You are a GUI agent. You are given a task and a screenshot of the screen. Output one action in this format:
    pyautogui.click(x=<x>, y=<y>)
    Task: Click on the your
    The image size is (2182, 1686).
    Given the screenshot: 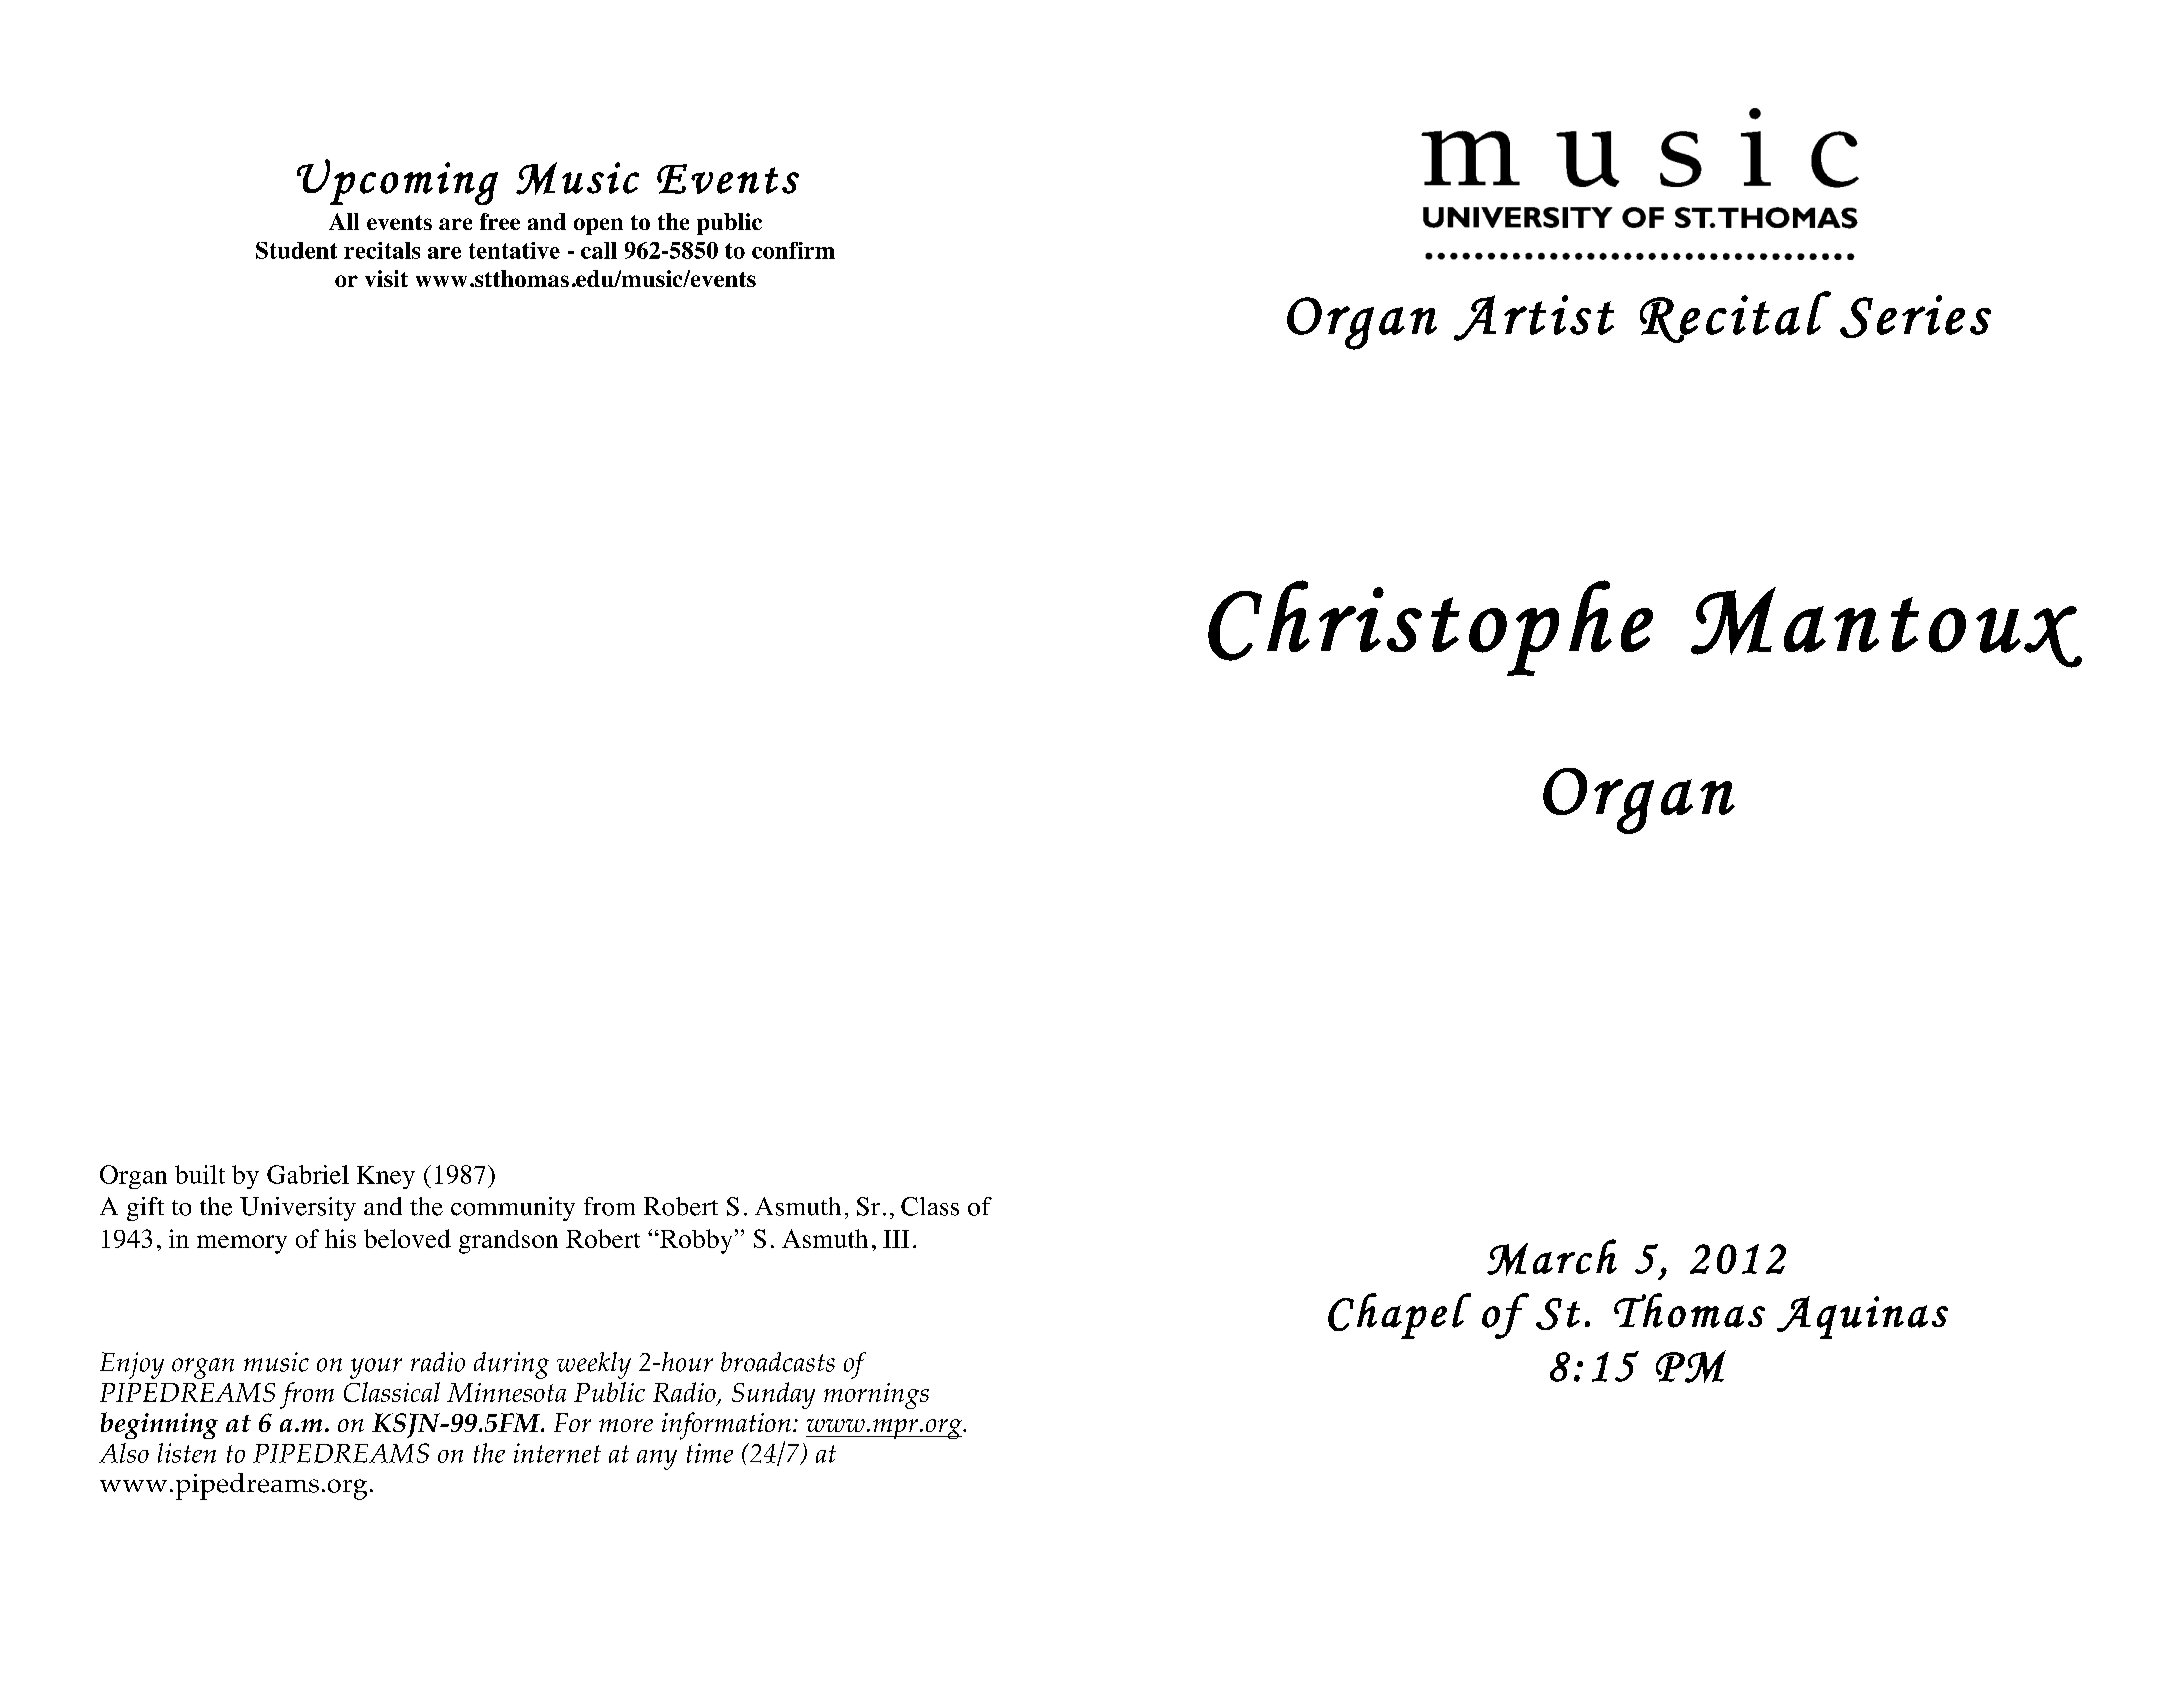 What is the action you would take?
    pyautogui.click(x=376, y=1368)
